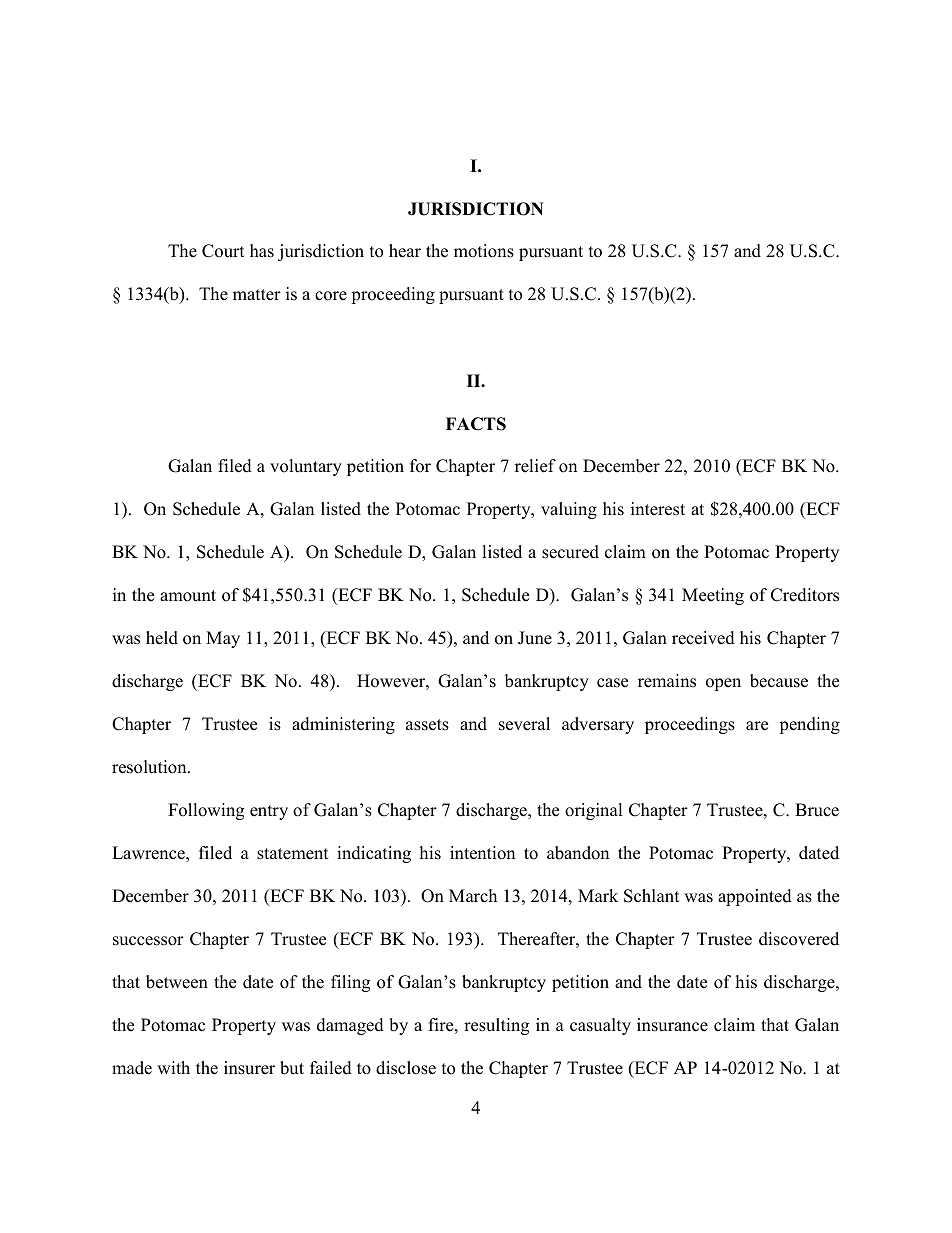 The width and height of the screenshot is (952, 1233). I want to click on hear, so click(405, 251).
